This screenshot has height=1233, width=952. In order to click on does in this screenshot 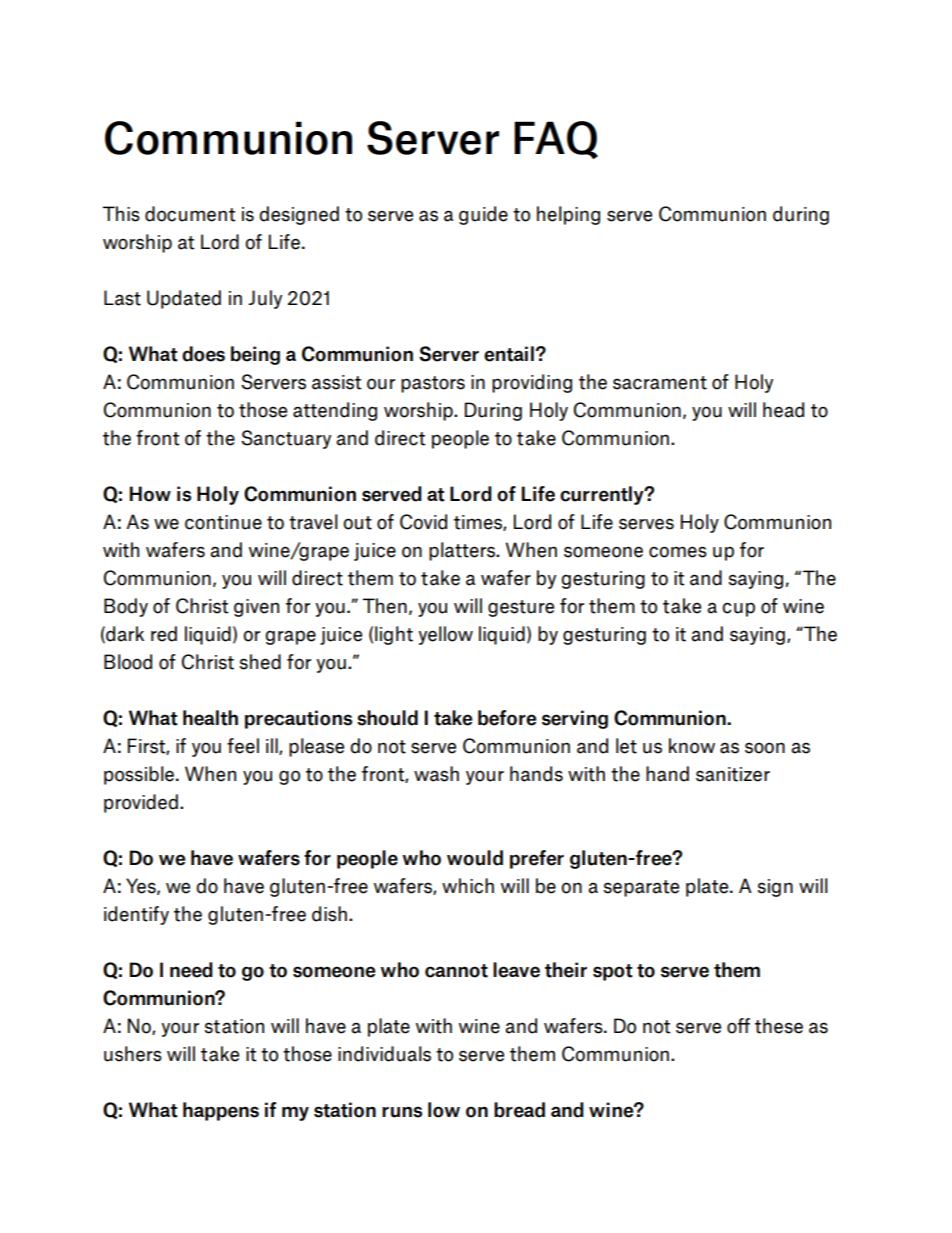, I will do `click(203, 354)`.
